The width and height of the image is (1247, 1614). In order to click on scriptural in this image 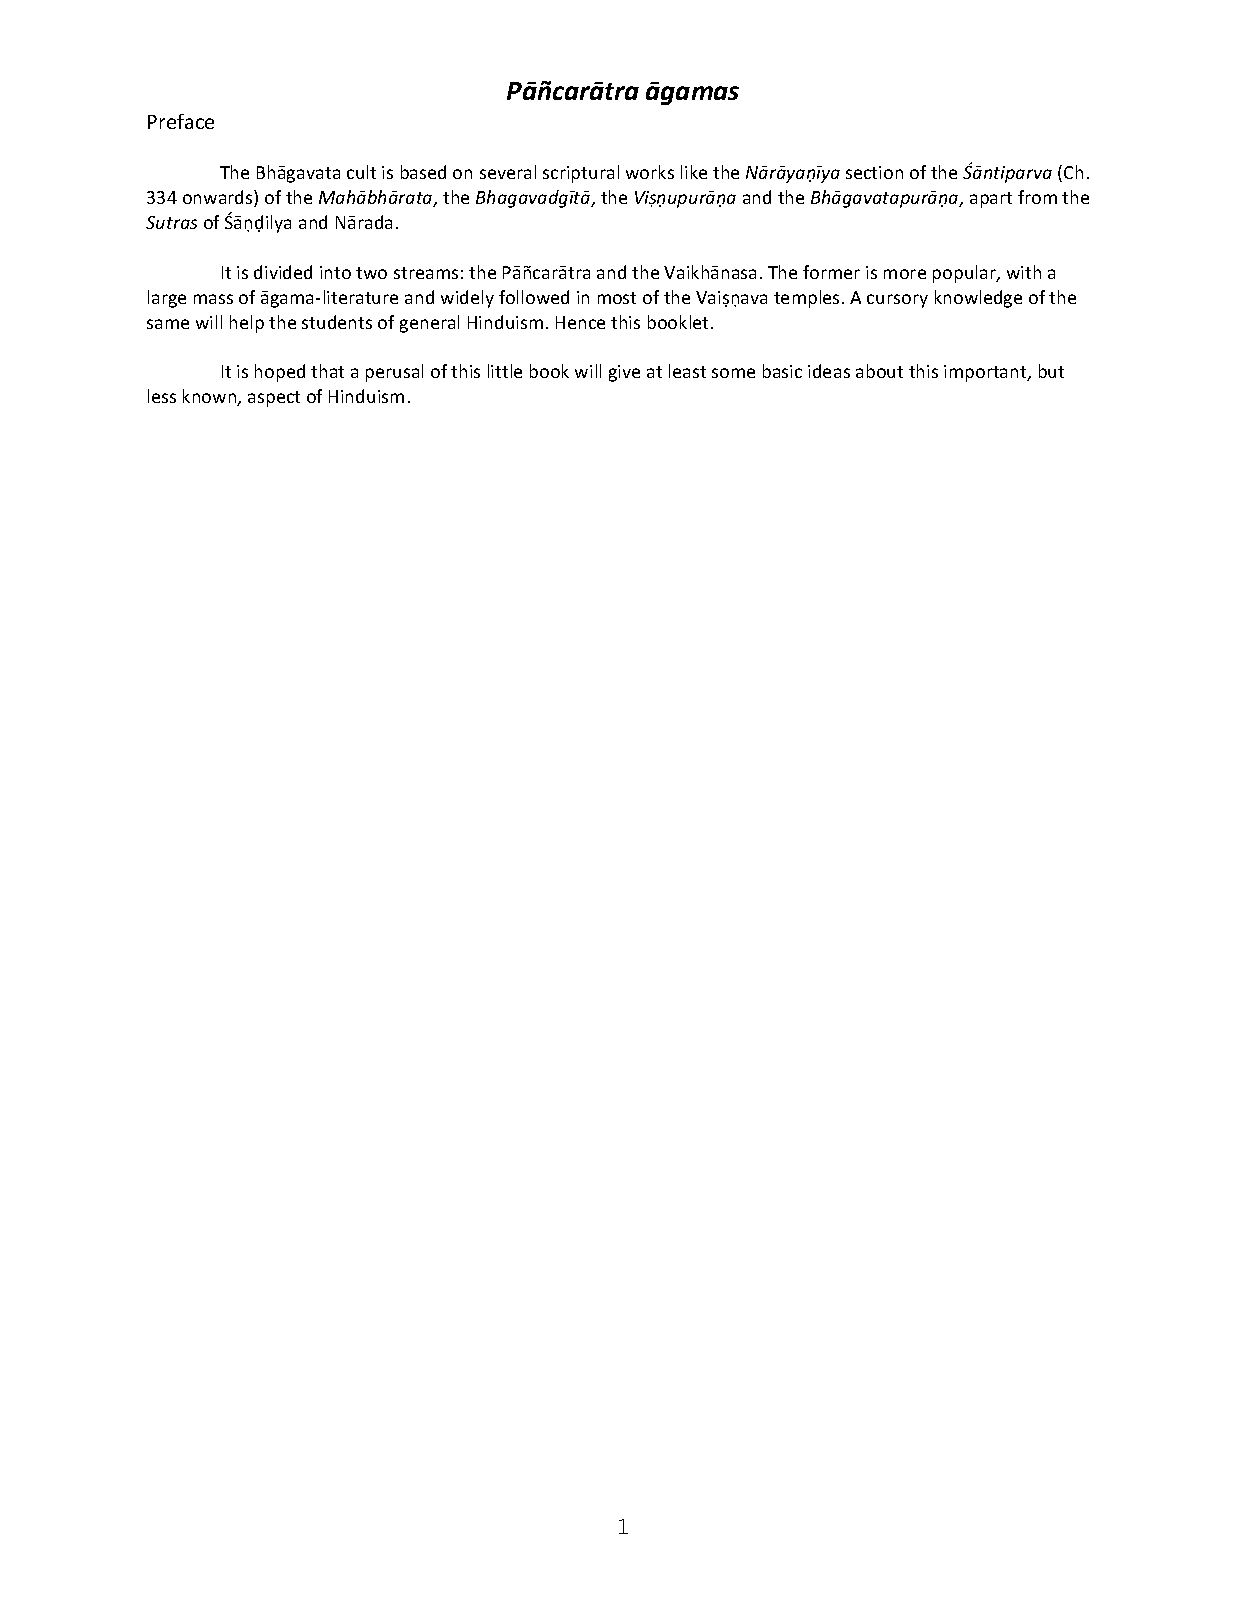, I will do `click(581, 174)`.
